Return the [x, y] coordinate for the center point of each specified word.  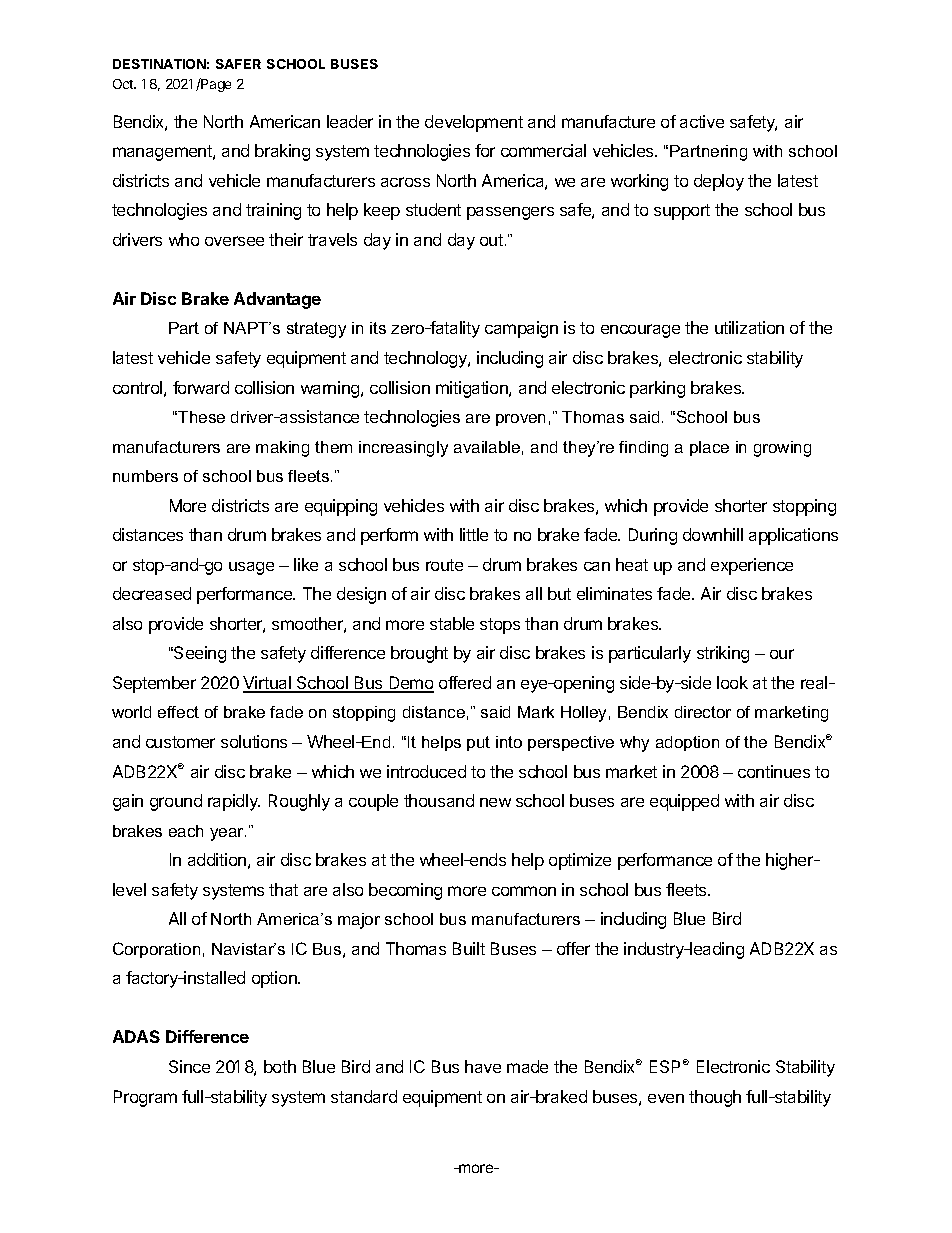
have [483, 1066]
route [444, 565]
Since [189, 1066]
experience [752, 566]
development [474, 123]
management [163, 153]
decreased [152, 593]
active [702, 121]
